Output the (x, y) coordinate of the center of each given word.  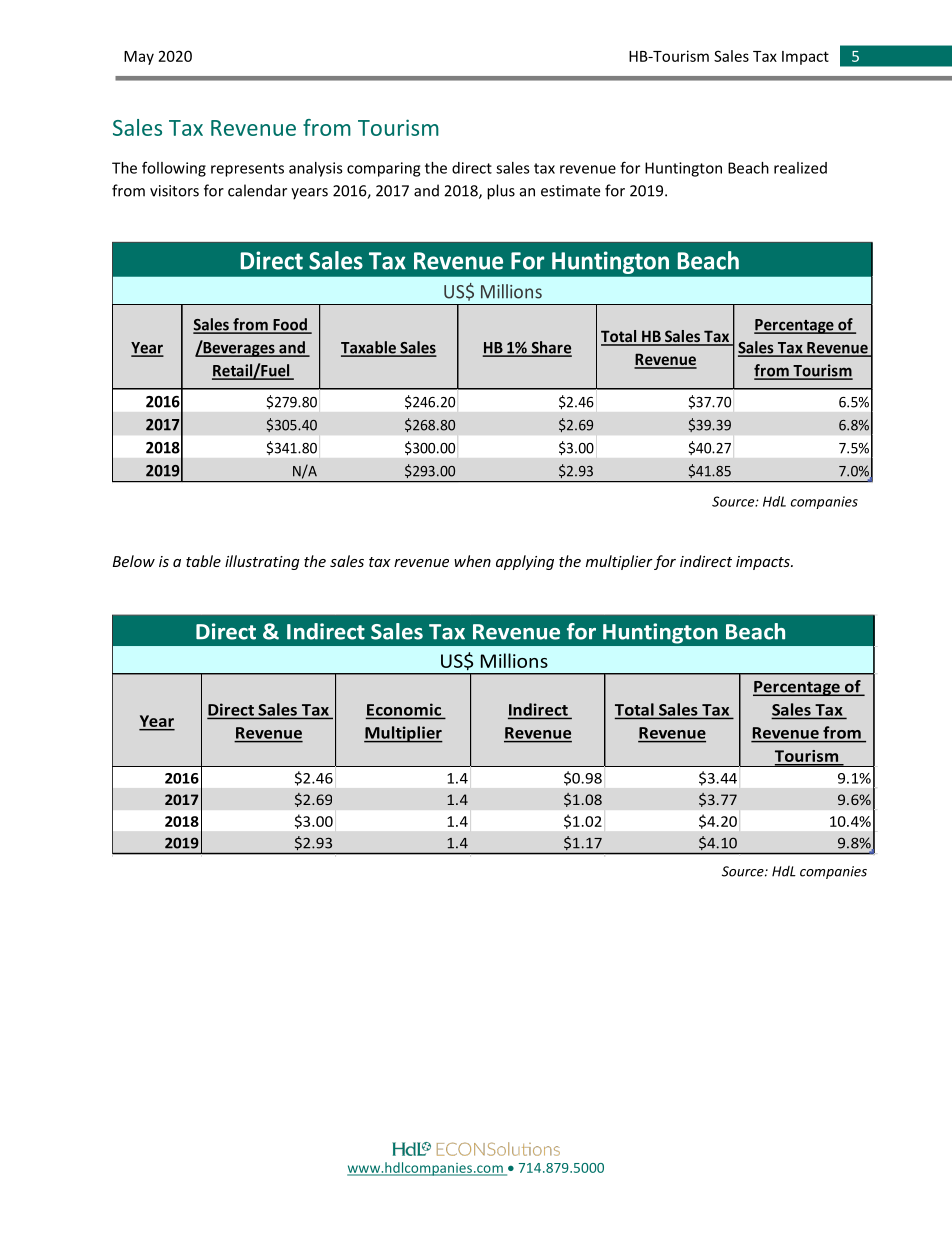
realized (800, 168)
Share (550, 348)
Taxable (369, 348)
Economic (405, 710)
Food (290, 325)
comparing (383, 169)
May (139, 58)
